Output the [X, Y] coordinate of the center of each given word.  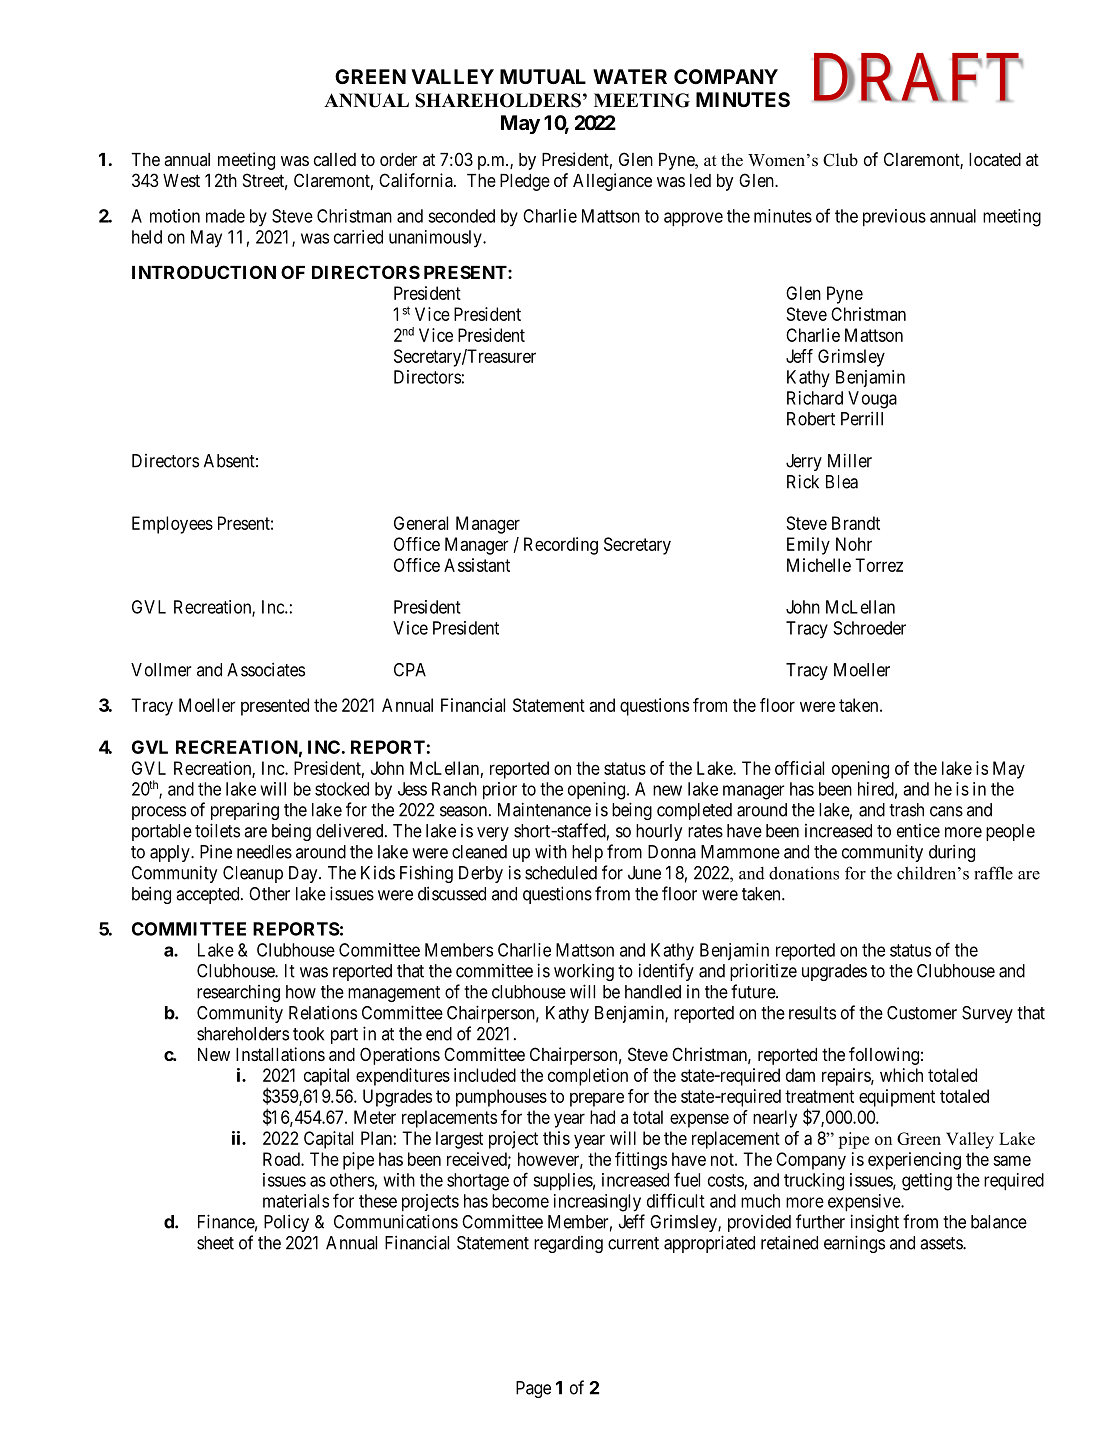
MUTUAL [543, 76]
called [335, 159]
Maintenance [544, 809]
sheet [215, 1243]
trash [906, 810]
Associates [266, 669]
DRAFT [918, 78]
